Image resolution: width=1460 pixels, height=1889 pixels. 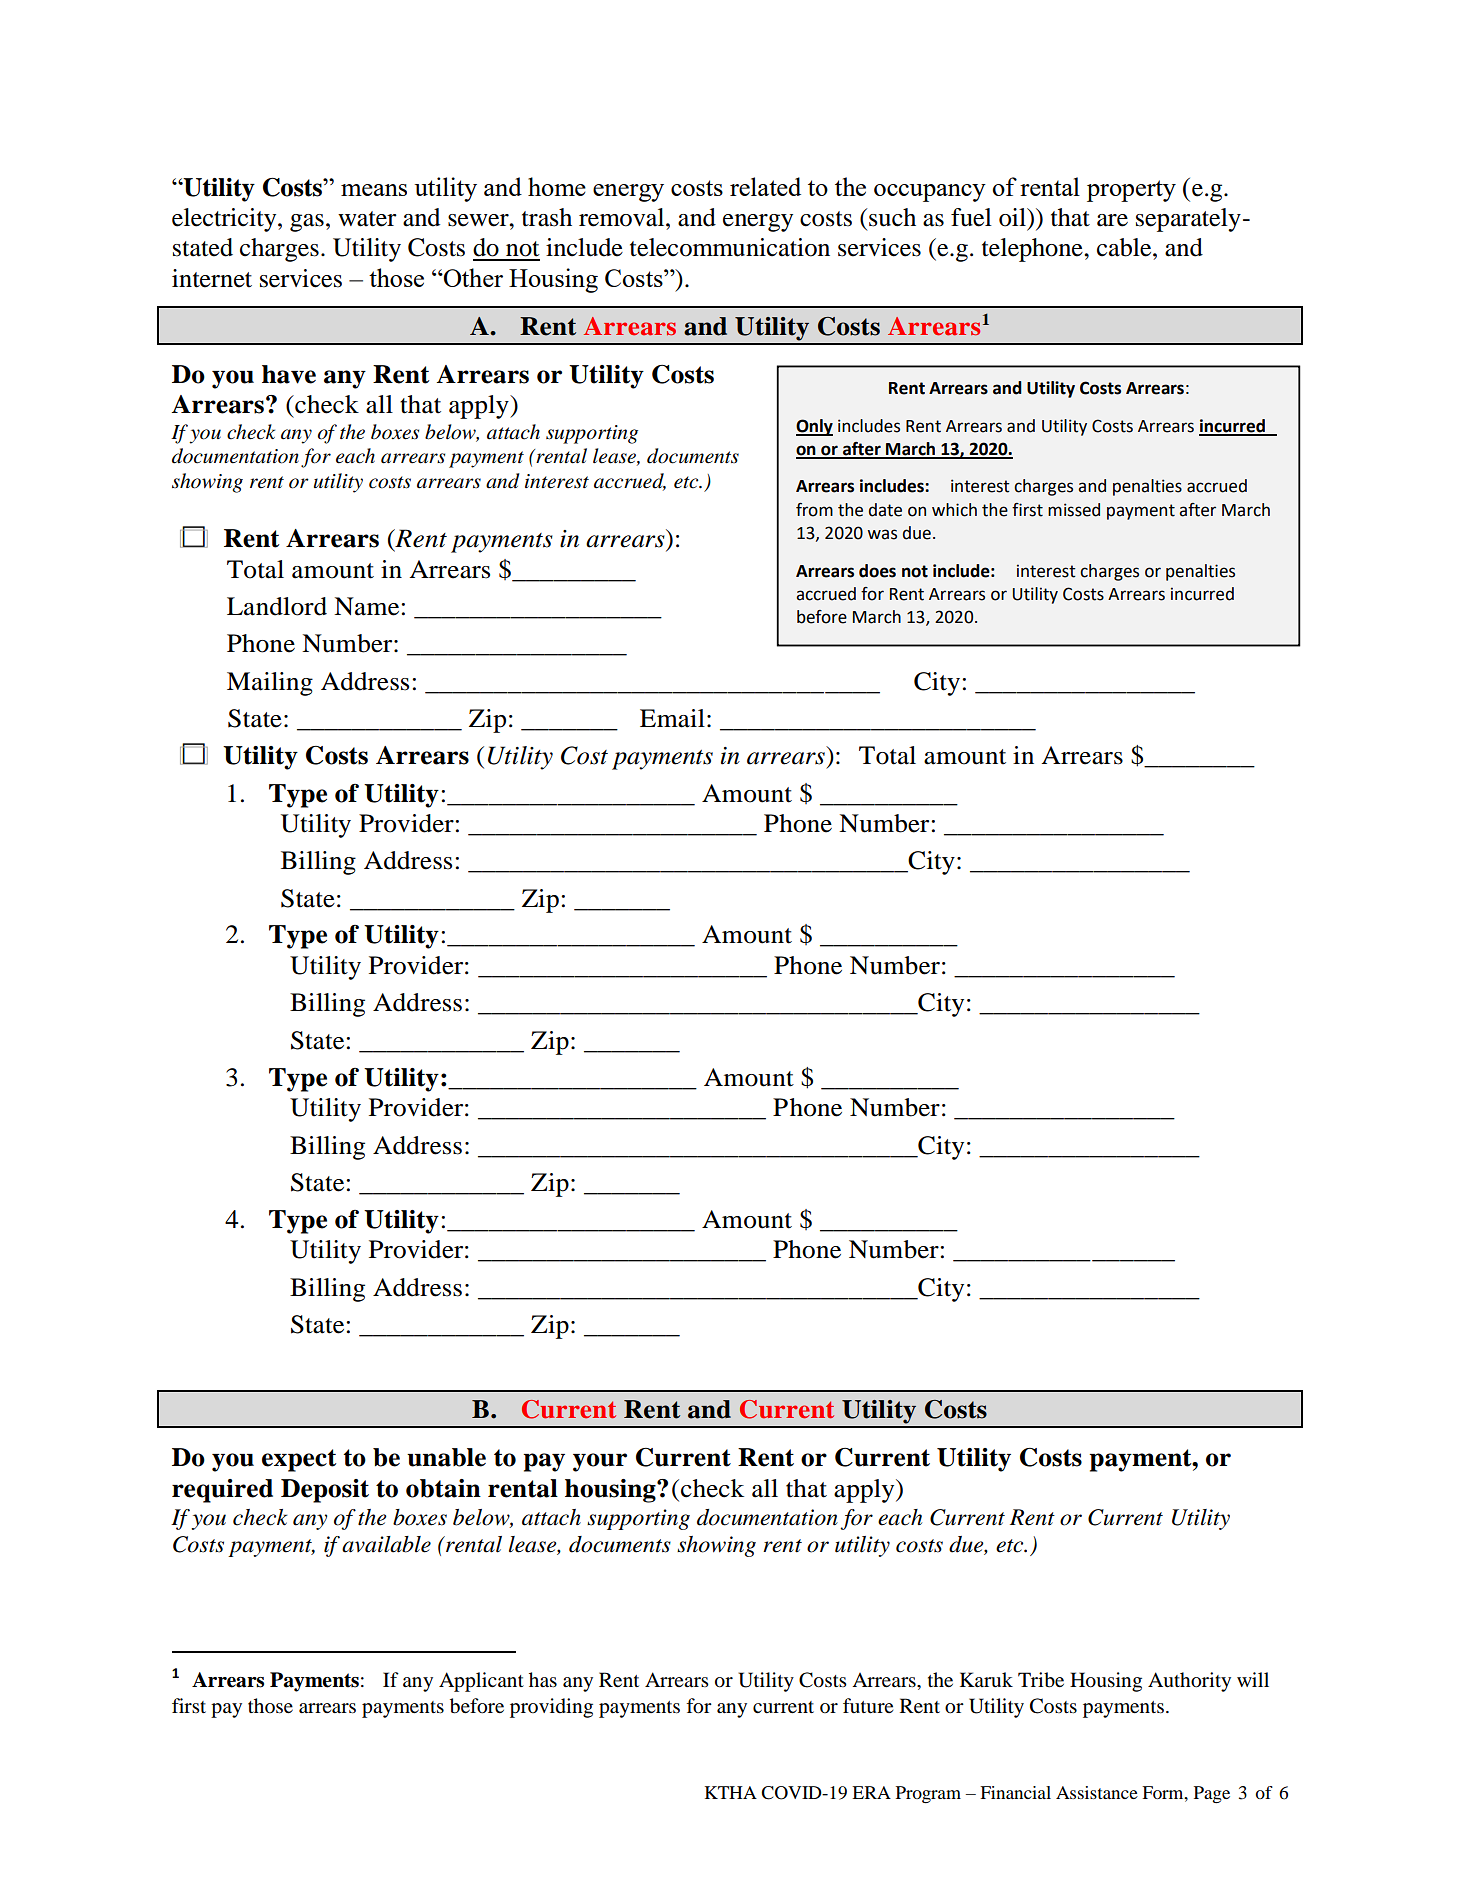 What do you see at coordinates (672, 718) in the screenshot?
I see `Email` at bounding box center [672, 718].
